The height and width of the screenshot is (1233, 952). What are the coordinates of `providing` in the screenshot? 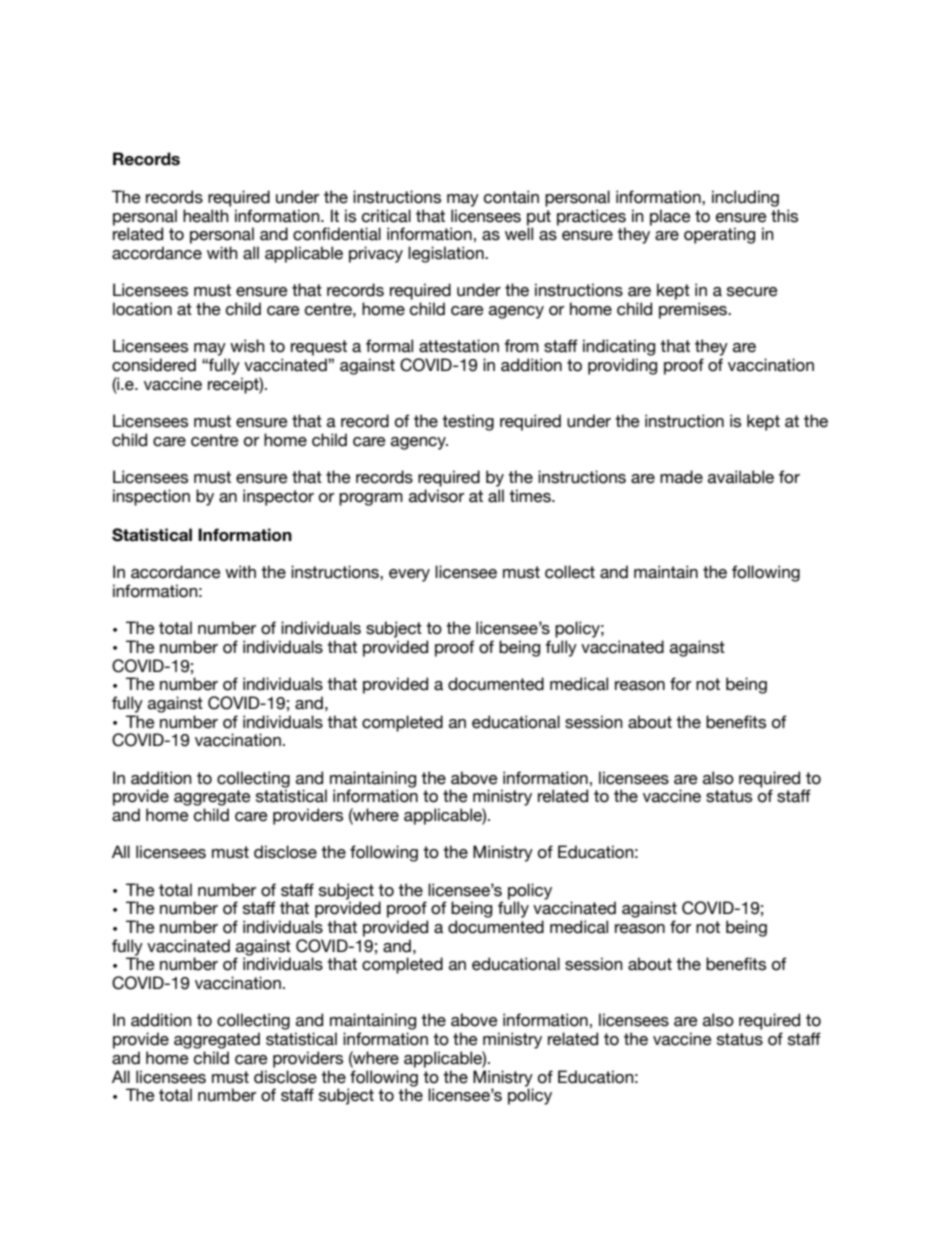 It's located at (622, 366).
